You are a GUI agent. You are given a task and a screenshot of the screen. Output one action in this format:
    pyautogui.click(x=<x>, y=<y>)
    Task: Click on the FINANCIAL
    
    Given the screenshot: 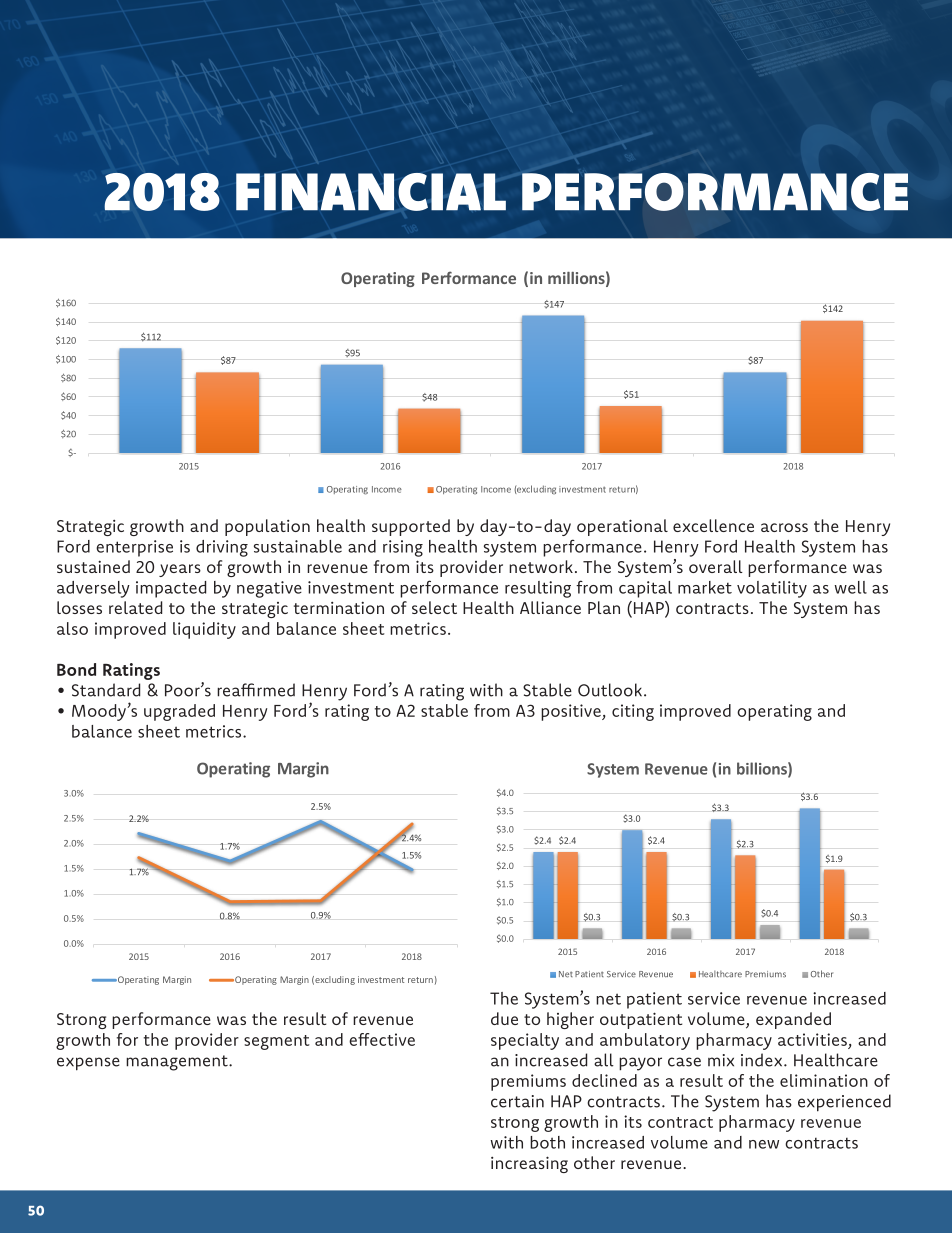 What is the action you would take?
    pyautogui.click(x=371, y=192)
